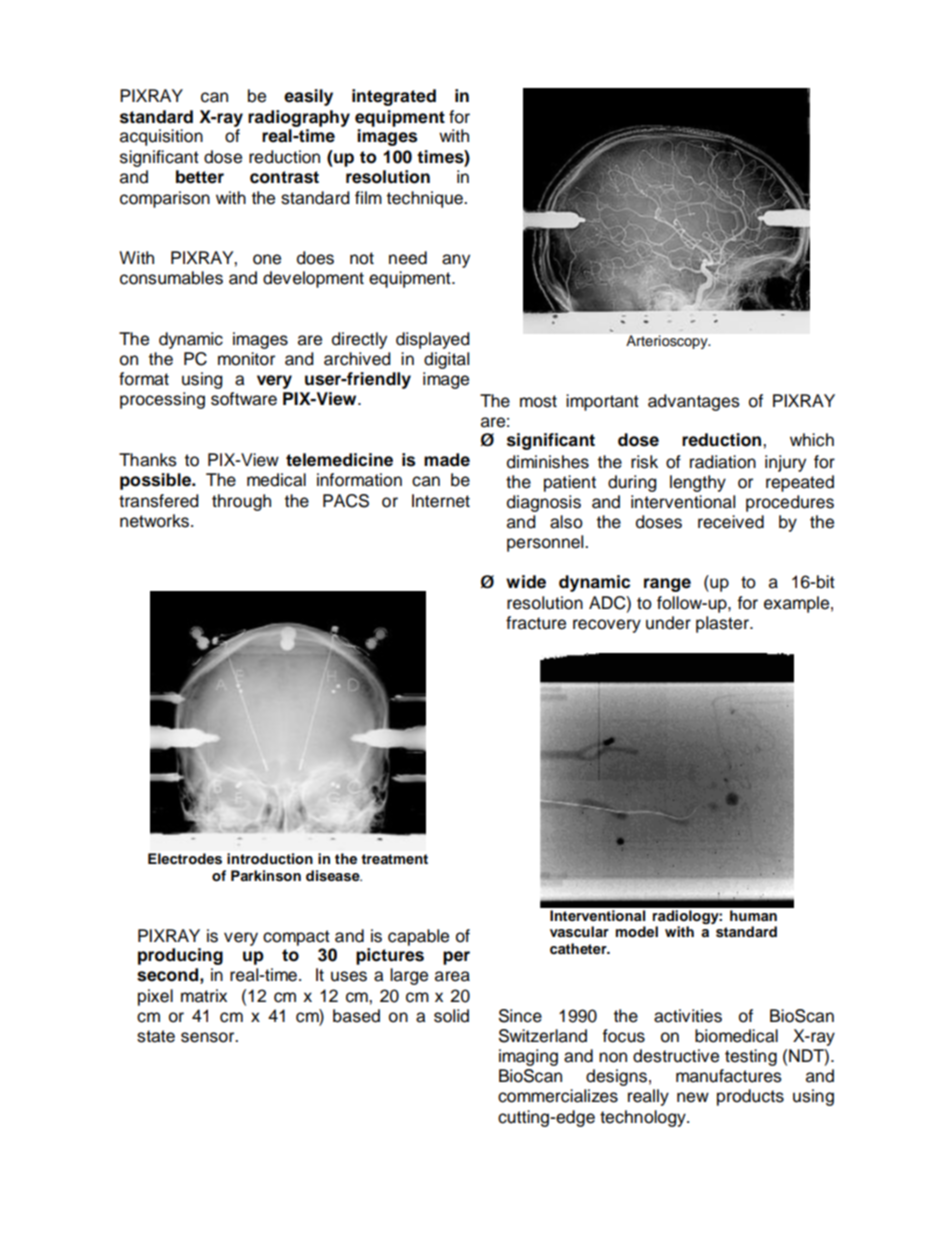 This document has height=1233, width=952. What do you see at coordinates (433, 340) in the document?
I see `displayed` at bounding box center [433, 340].
